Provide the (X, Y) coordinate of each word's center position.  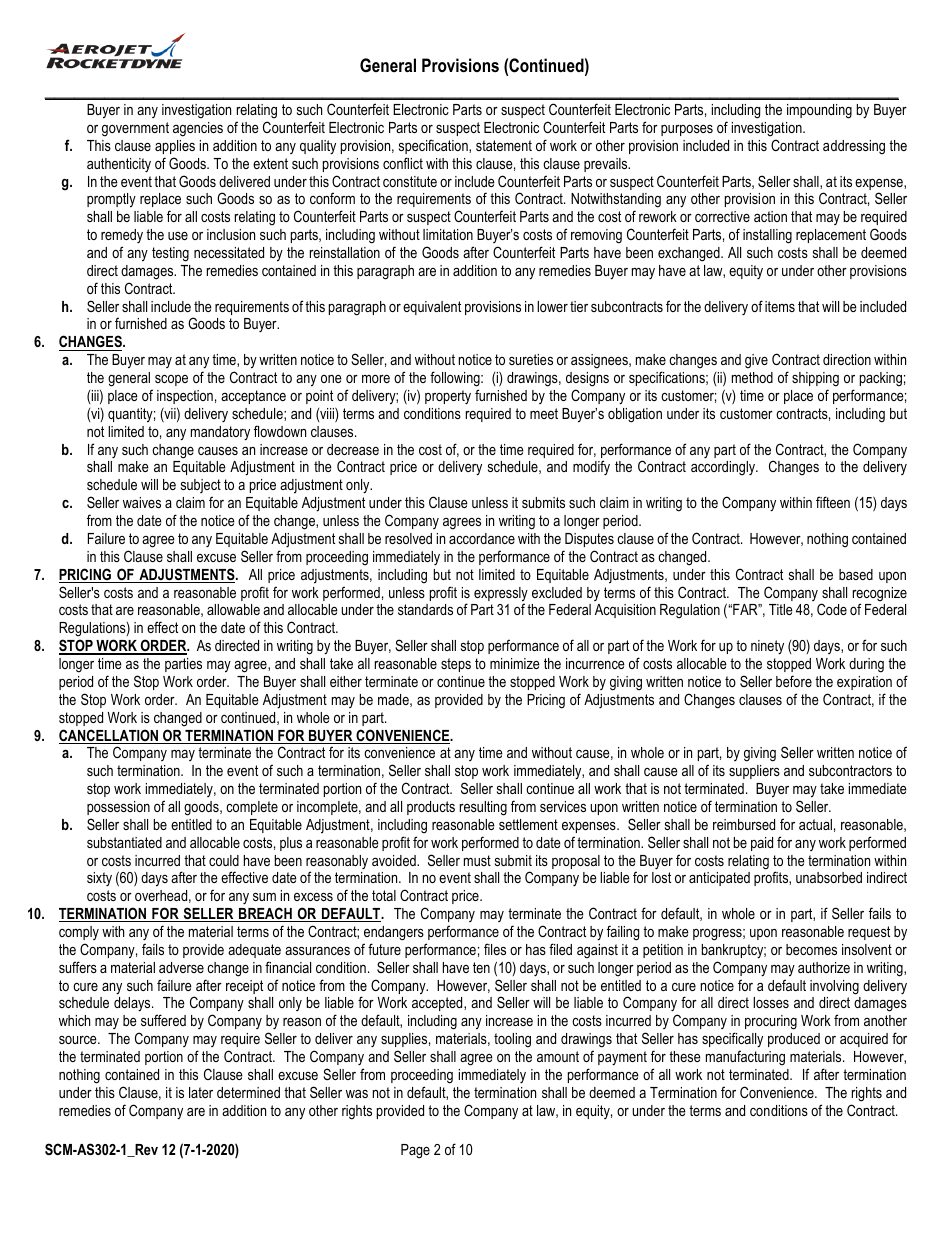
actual (815, 824)
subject (201, 488)
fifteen (833, 502)
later (201, 1092)
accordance (482, 538)
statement (504, 145)
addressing (854, 147)
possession (118, 808)
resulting (483, 808)
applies (175, 147)
